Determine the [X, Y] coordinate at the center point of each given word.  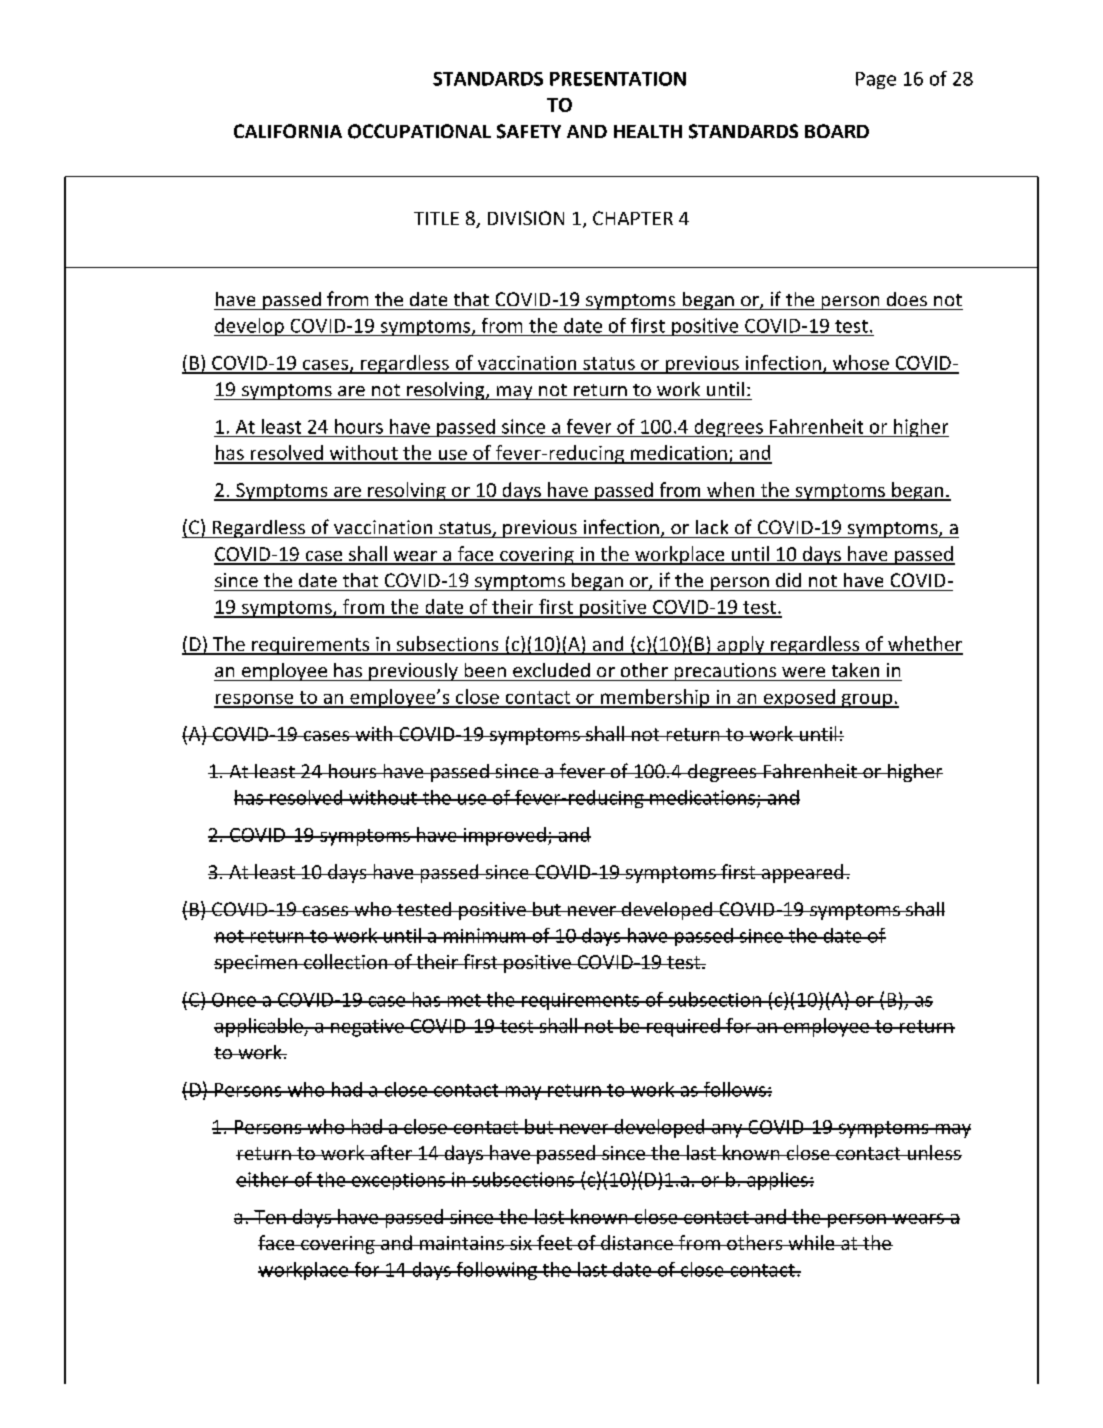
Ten [270, 1217]
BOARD [837, 131]
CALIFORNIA [288, 131]
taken [855, 670]
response [255, 701]
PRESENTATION [618, 79]
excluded [551, 670]
